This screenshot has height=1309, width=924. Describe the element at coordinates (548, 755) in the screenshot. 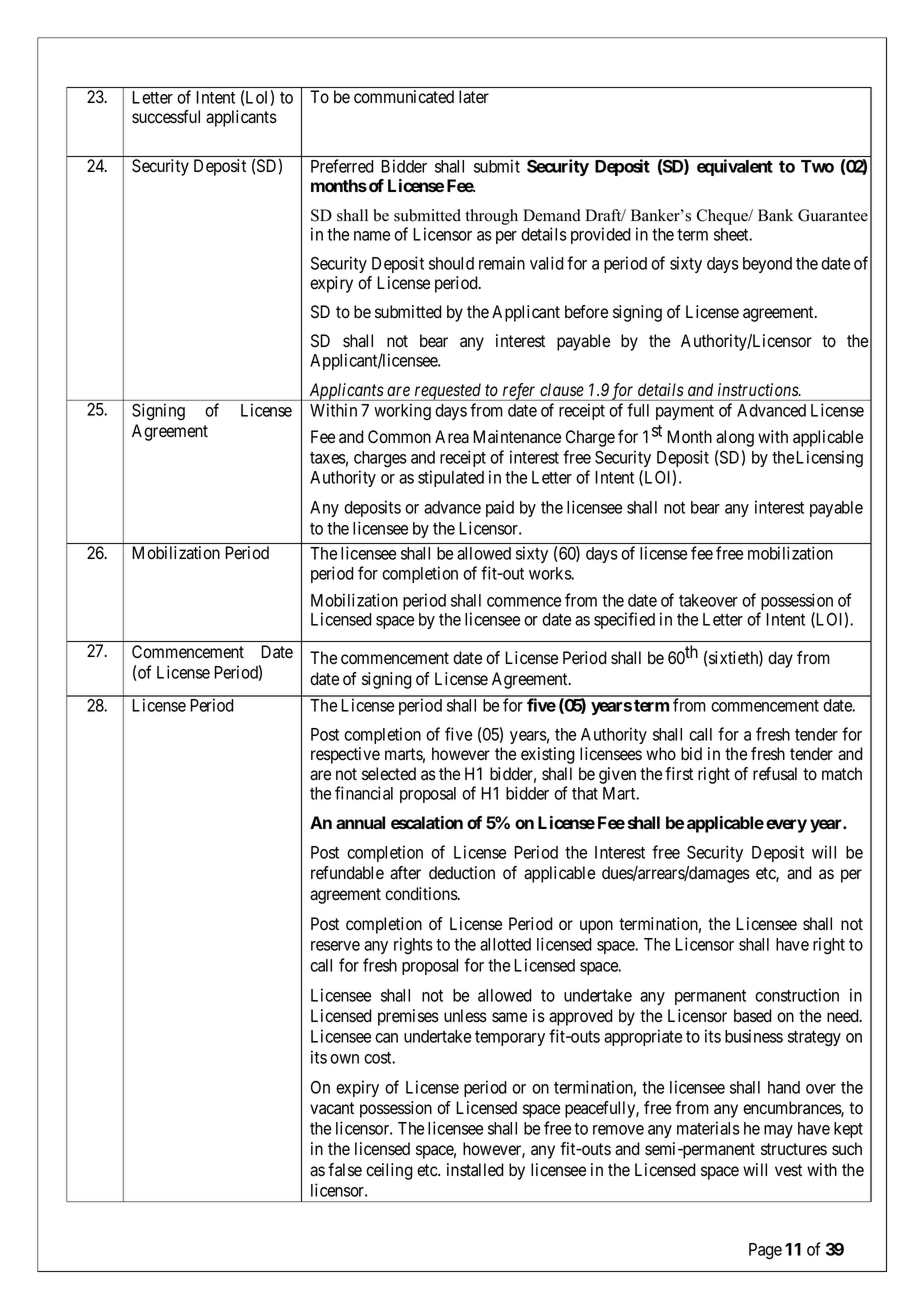

I see `existing` at that location.
